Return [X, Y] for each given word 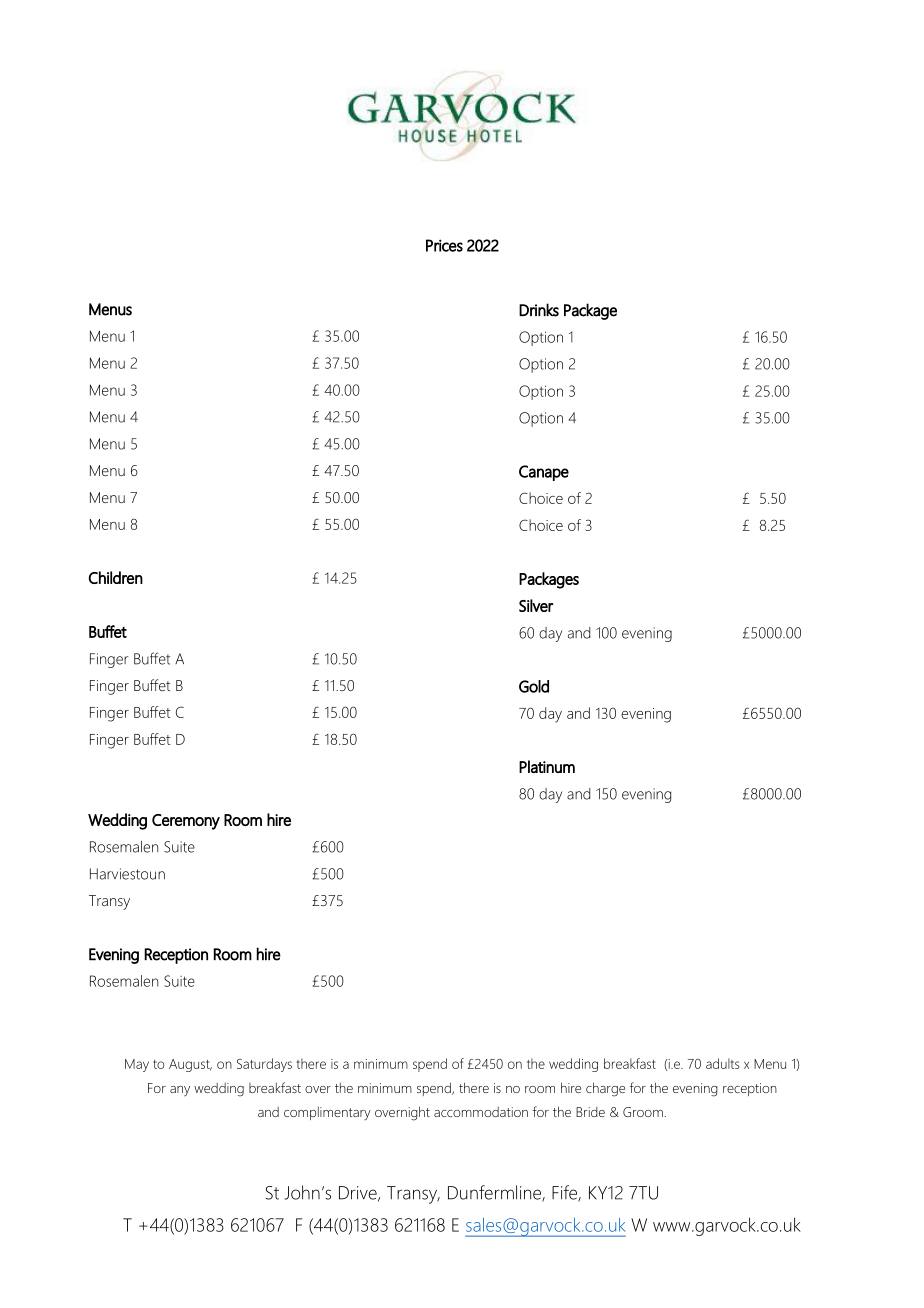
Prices [444, 245]
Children [116, 577]
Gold [534, 686]
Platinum [547, 766]
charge [605, 1089]
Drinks [539, 310]
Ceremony [186, 822]
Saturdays [264, 1065]
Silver [536, 605]
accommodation [481, 1112]
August [190, 1065]
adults [722, 1063]
